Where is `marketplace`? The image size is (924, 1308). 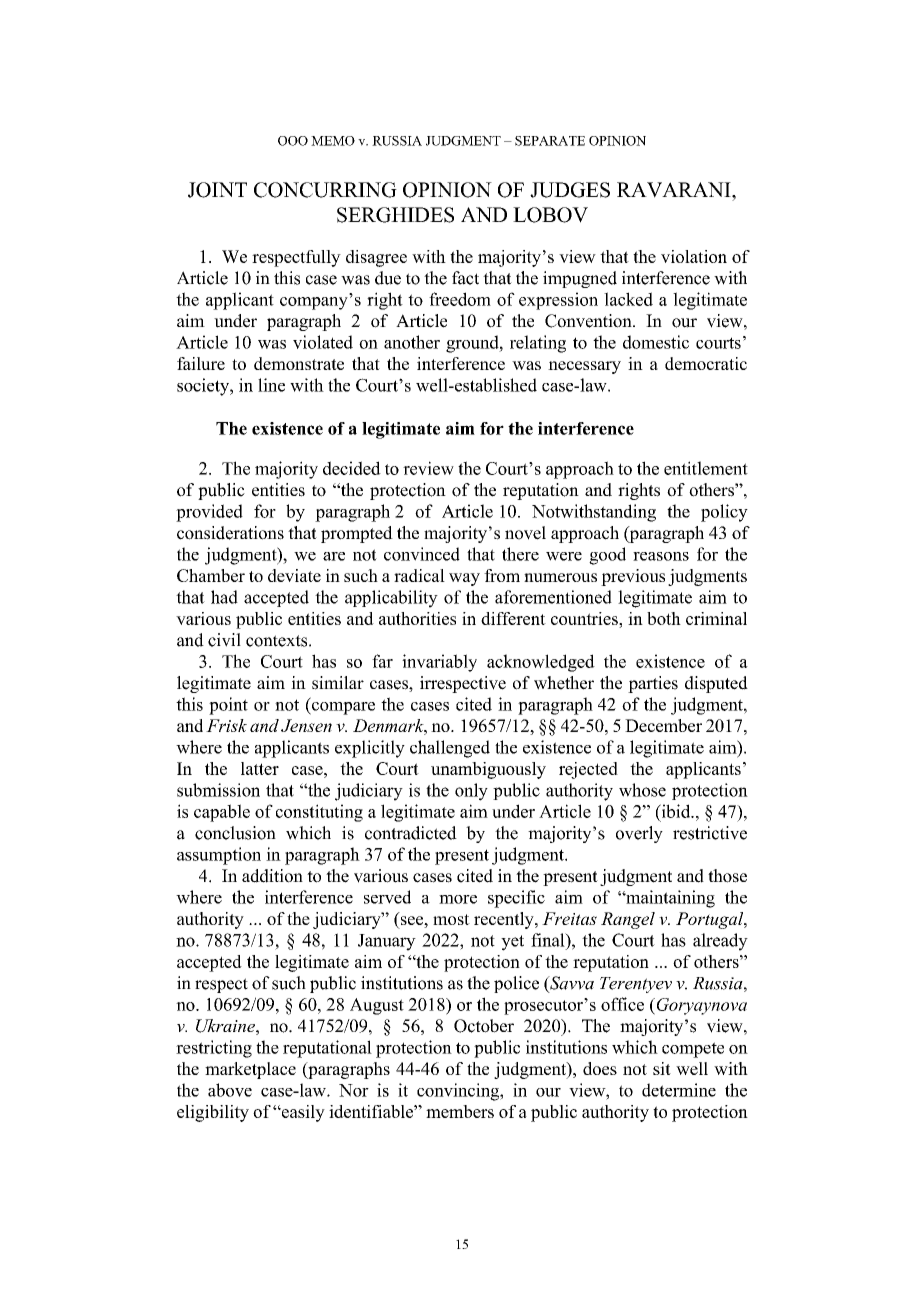 marketplace is located at coordinates (250, 1070).
